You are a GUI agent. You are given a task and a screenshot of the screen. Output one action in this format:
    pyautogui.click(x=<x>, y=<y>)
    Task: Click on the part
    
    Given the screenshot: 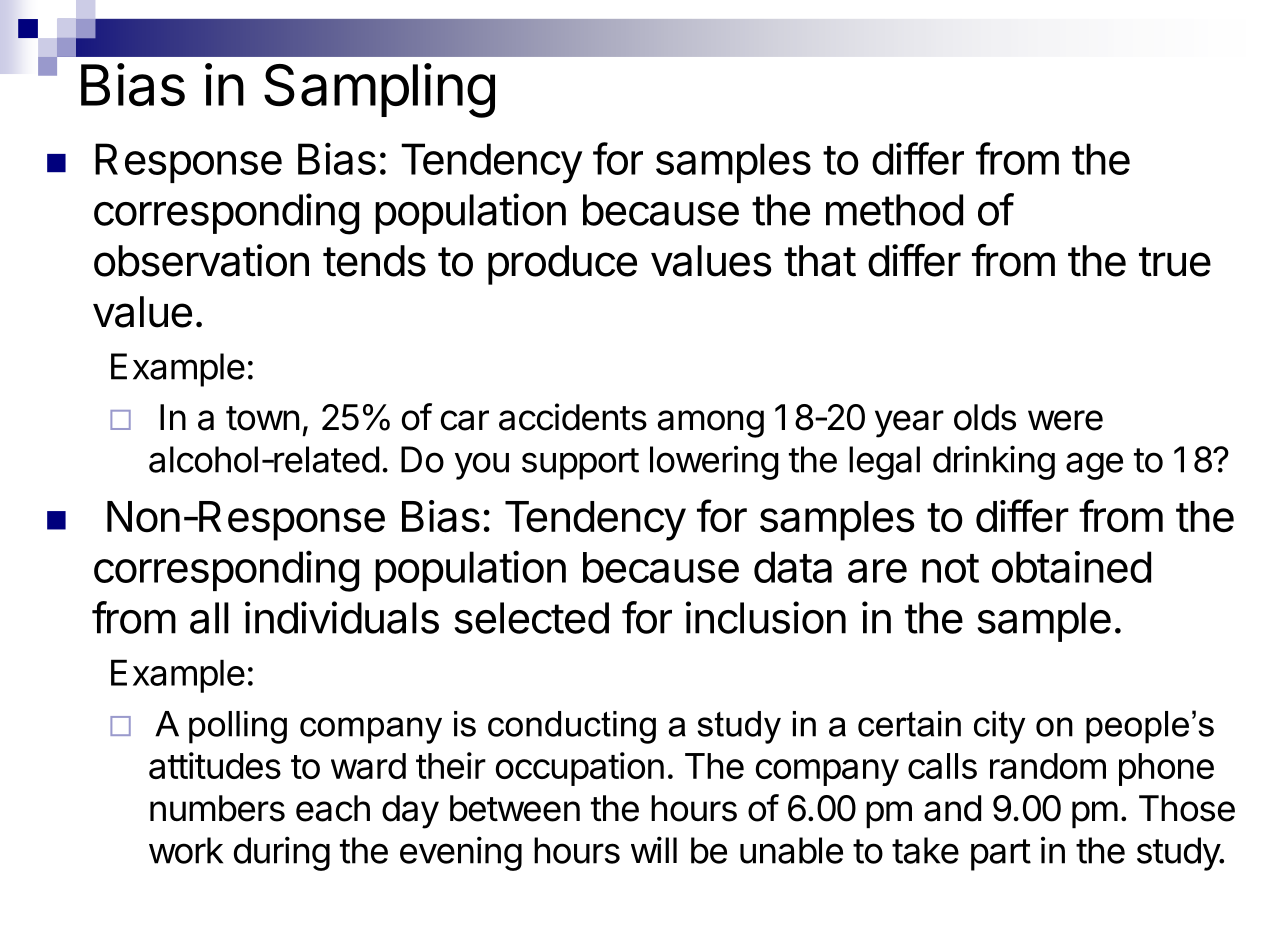 What is the action you would take?
    pyautogui.click(x=1001, y=855)
